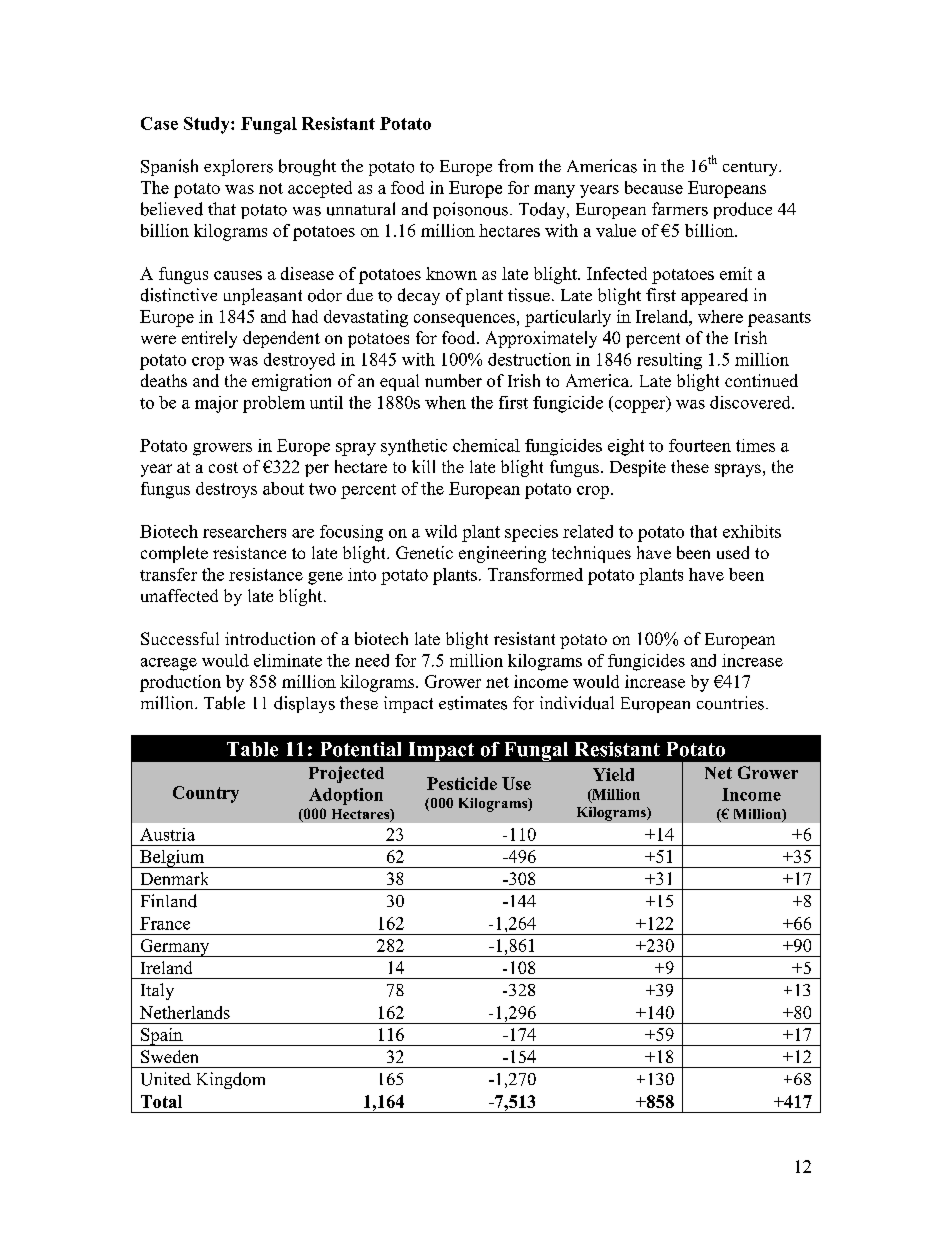 The height and width of the document is (1233, 952). Describe the element at coordinates (751, 169) in the document. I see `century` at that location.
